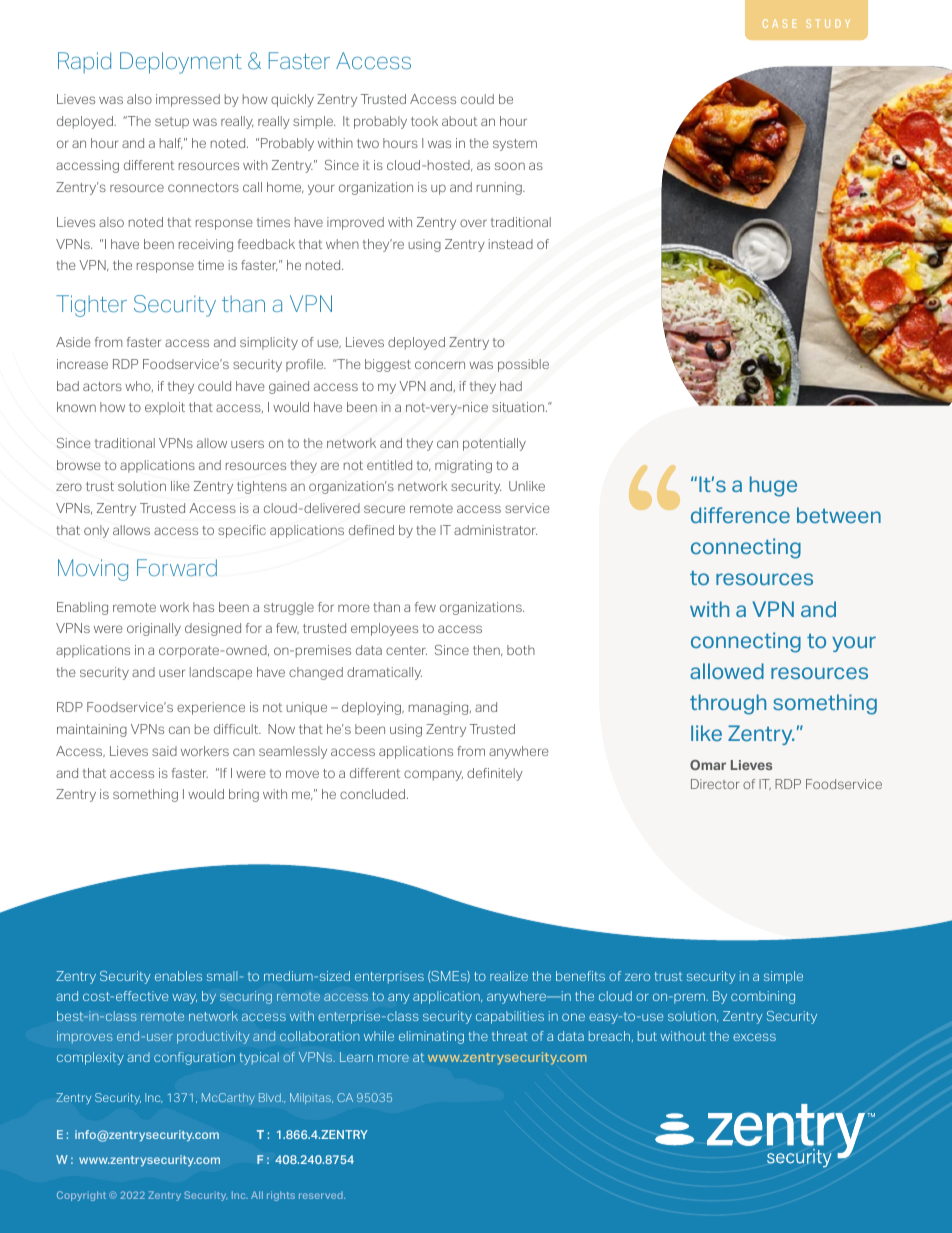 This image has height=1233, width=952. What do you see at coordinates (322, 1195) in the image?
I see `reserved` at bounding box center [322, 1195].
